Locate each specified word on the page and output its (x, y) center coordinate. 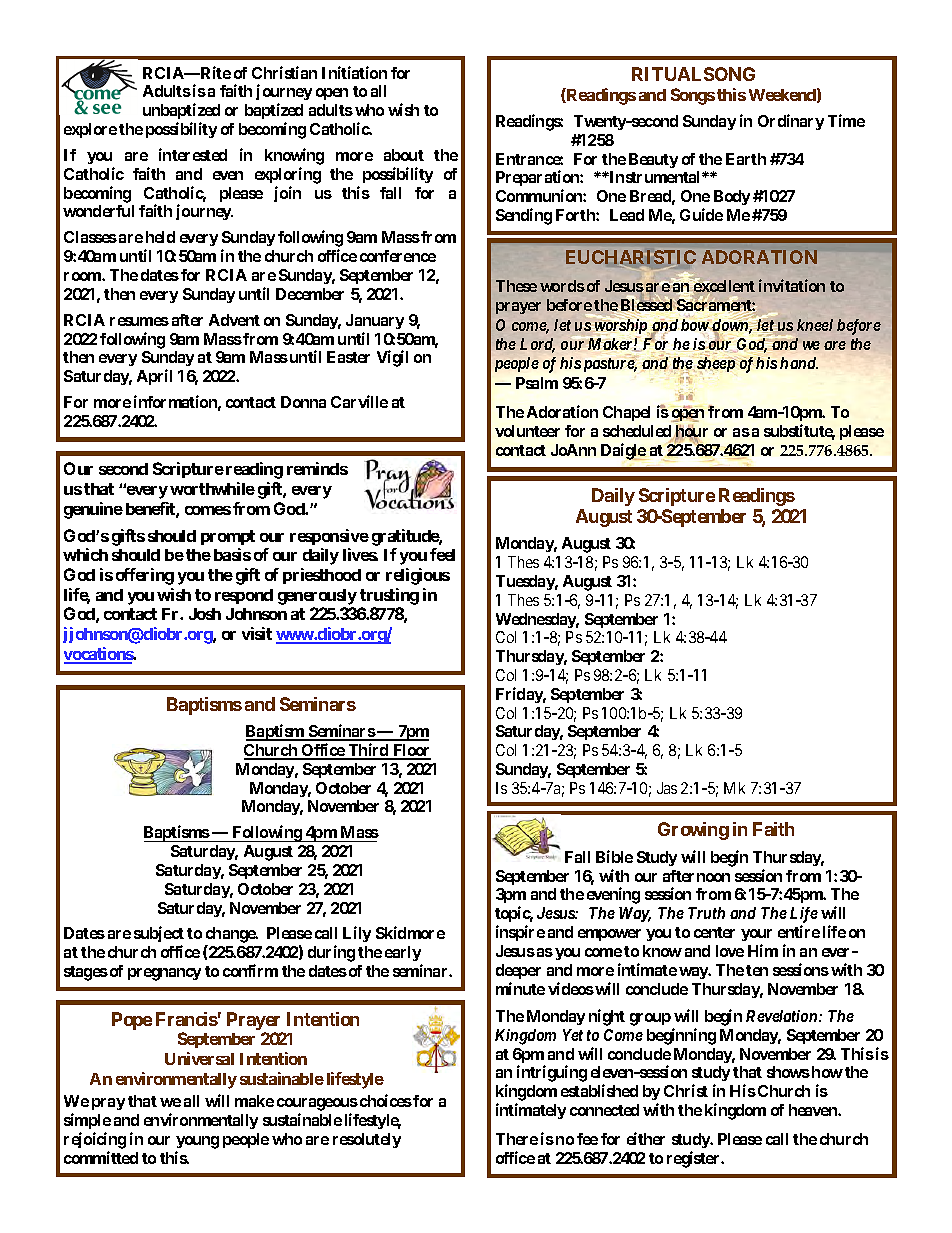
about (404, 155)
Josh (205, 614)
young (197, 1142)
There (517, 1139)
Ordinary (791, 122)
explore (90, 130)
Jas (667, 788)
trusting (389, 596)
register (695, 1159)
